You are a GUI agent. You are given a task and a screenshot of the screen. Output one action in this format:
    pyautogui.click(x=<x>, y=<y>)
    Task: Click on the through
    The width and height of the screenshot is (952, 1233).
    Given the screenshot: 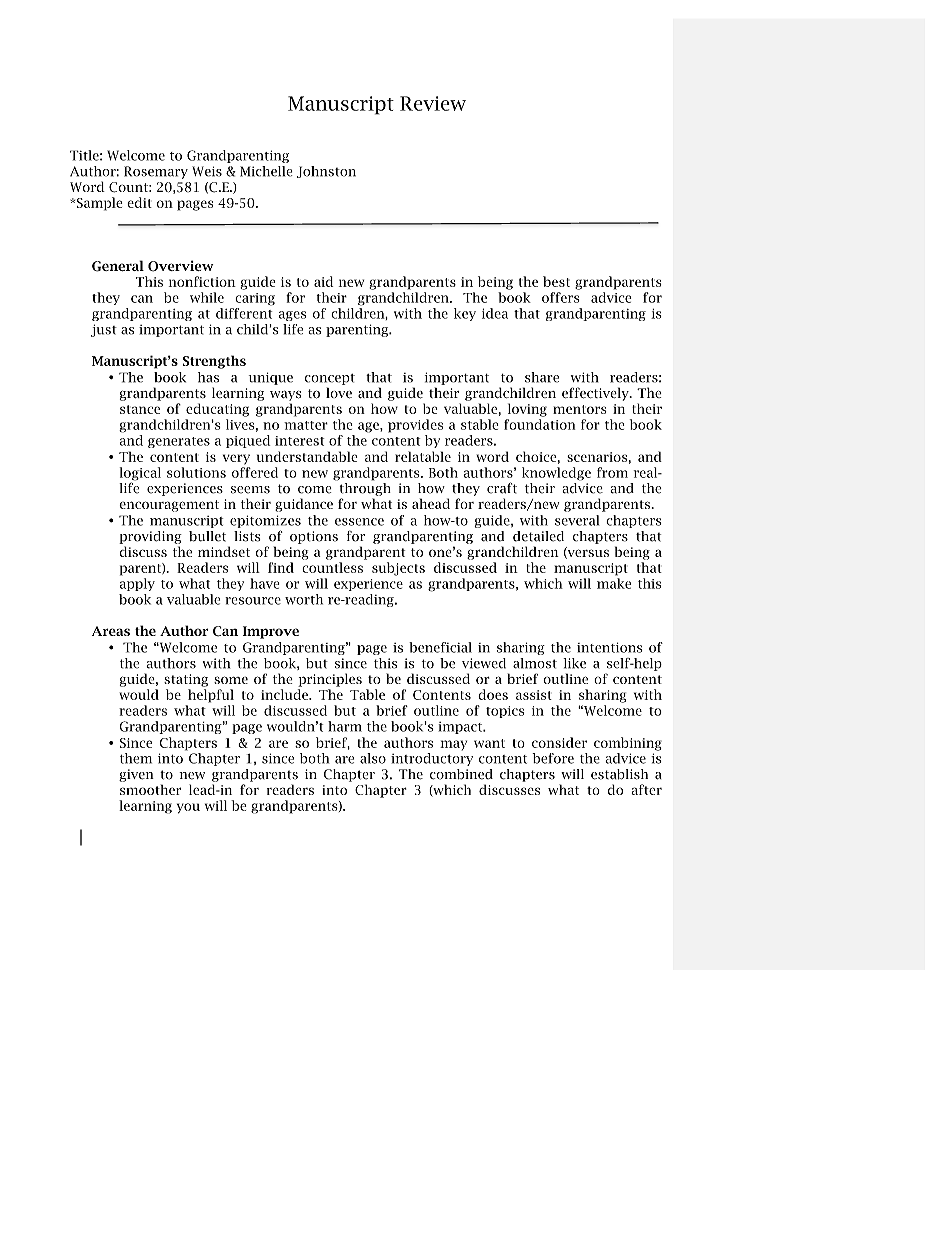 What is the action you would take?
    pyautogui.click(x=364, y=488)
